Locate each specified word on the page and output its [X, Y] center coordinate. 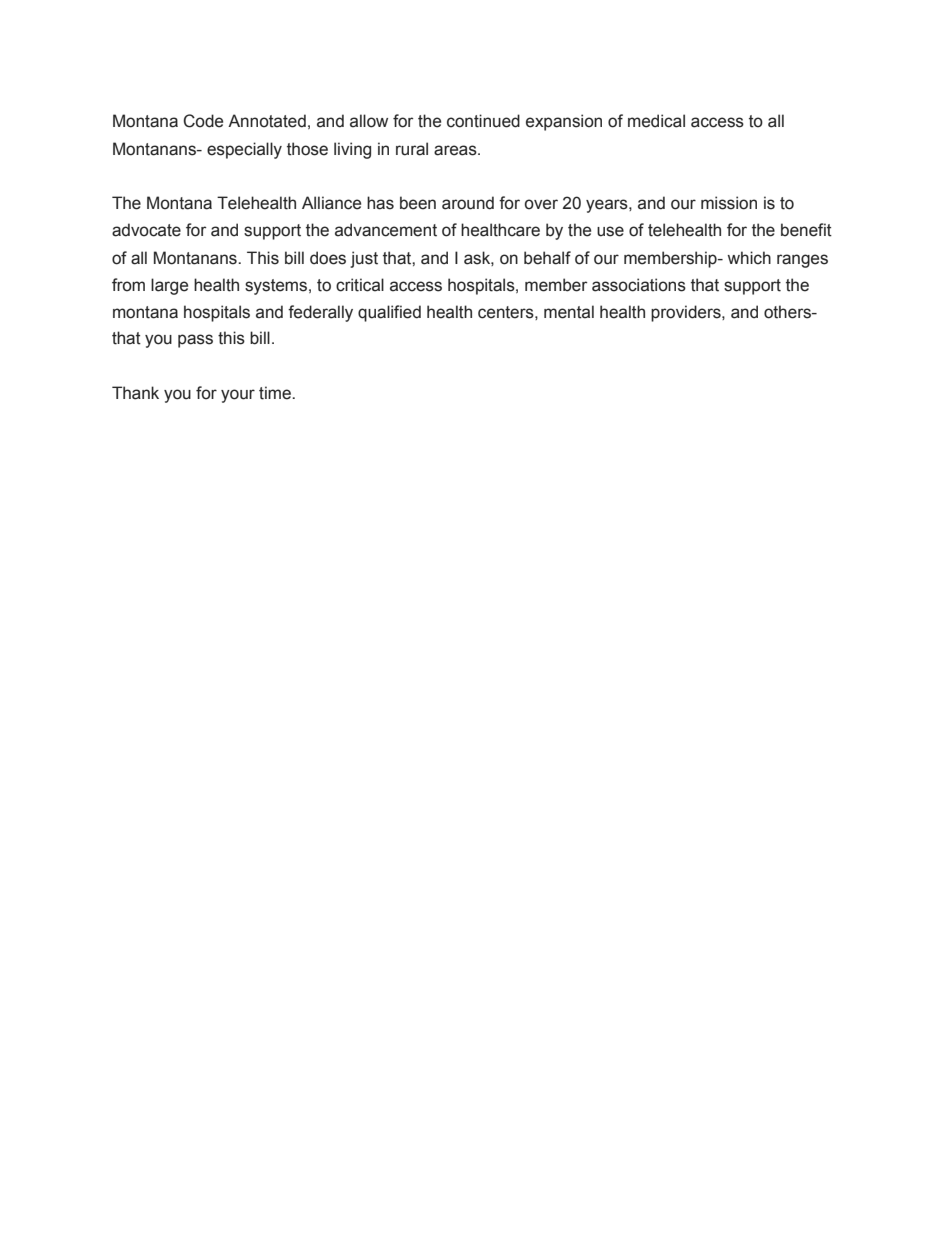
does [328, 258]
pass [195, 341]
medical [656, 121]
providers [687, 313]
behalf [547, 258]
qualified [389, 313]
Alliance [331, 203]
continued [483, 121]
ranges [802, 261]
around [468, 203]
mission [729, 203]
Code [203, 121]
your [238, 396]
